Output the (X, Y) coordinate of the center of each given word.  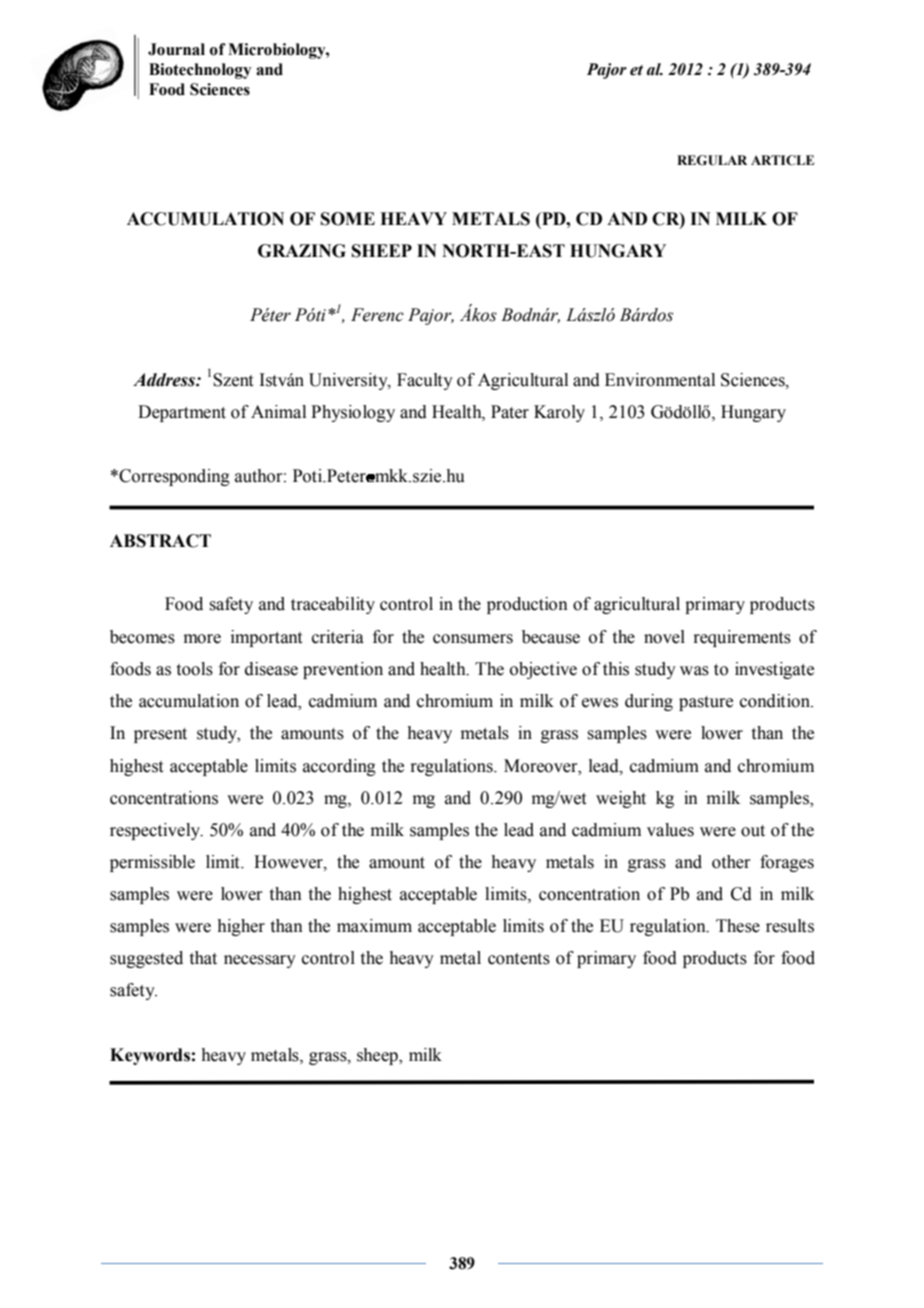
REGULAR (712, 160)
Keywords (150, 1056)
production (527, 605)
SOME (348, 219)
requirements (742, 638)
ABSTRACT (160, 541)
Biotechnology (200, 71)
